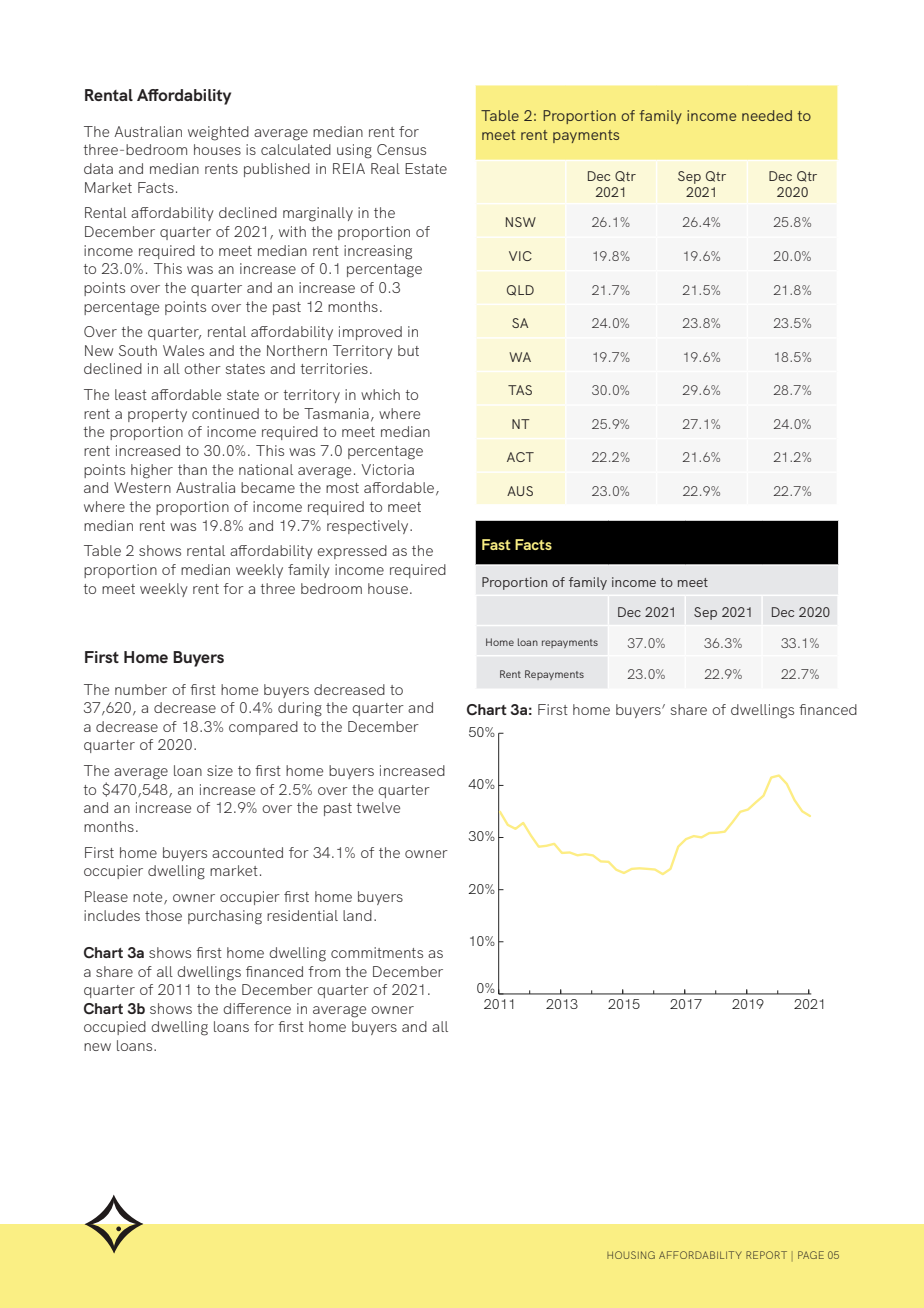 The height and width of the image is (1308, 924). Describe the element at coordinates (496, 544) in the image. I see `Fast` at that location.
